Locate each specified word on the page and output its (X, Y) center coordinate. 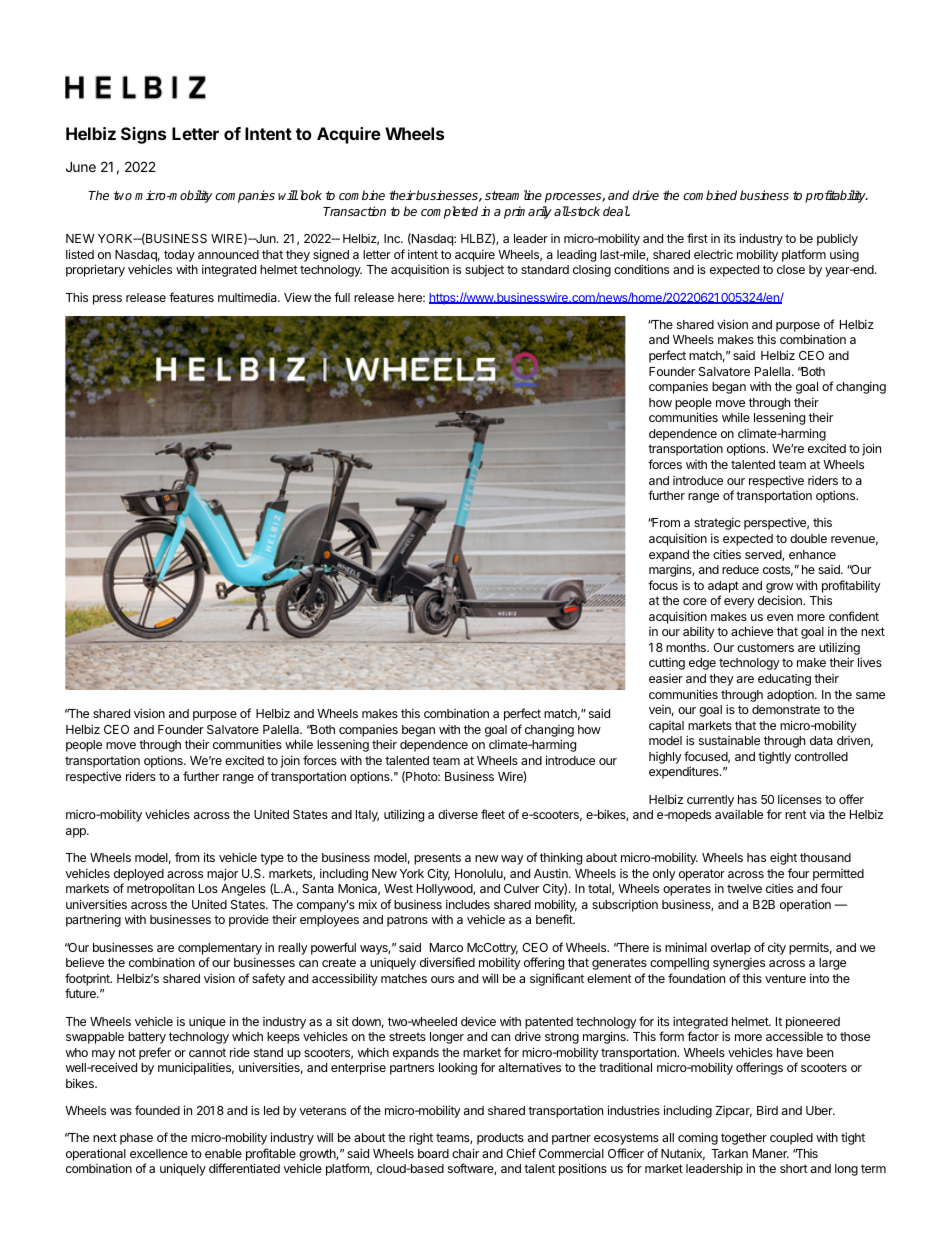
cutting (667, 664)
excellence (159, 1153)
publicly (837, 240)
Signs (143, 135)
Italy (367, 816)
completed (449, 212)
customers (765, 647)
